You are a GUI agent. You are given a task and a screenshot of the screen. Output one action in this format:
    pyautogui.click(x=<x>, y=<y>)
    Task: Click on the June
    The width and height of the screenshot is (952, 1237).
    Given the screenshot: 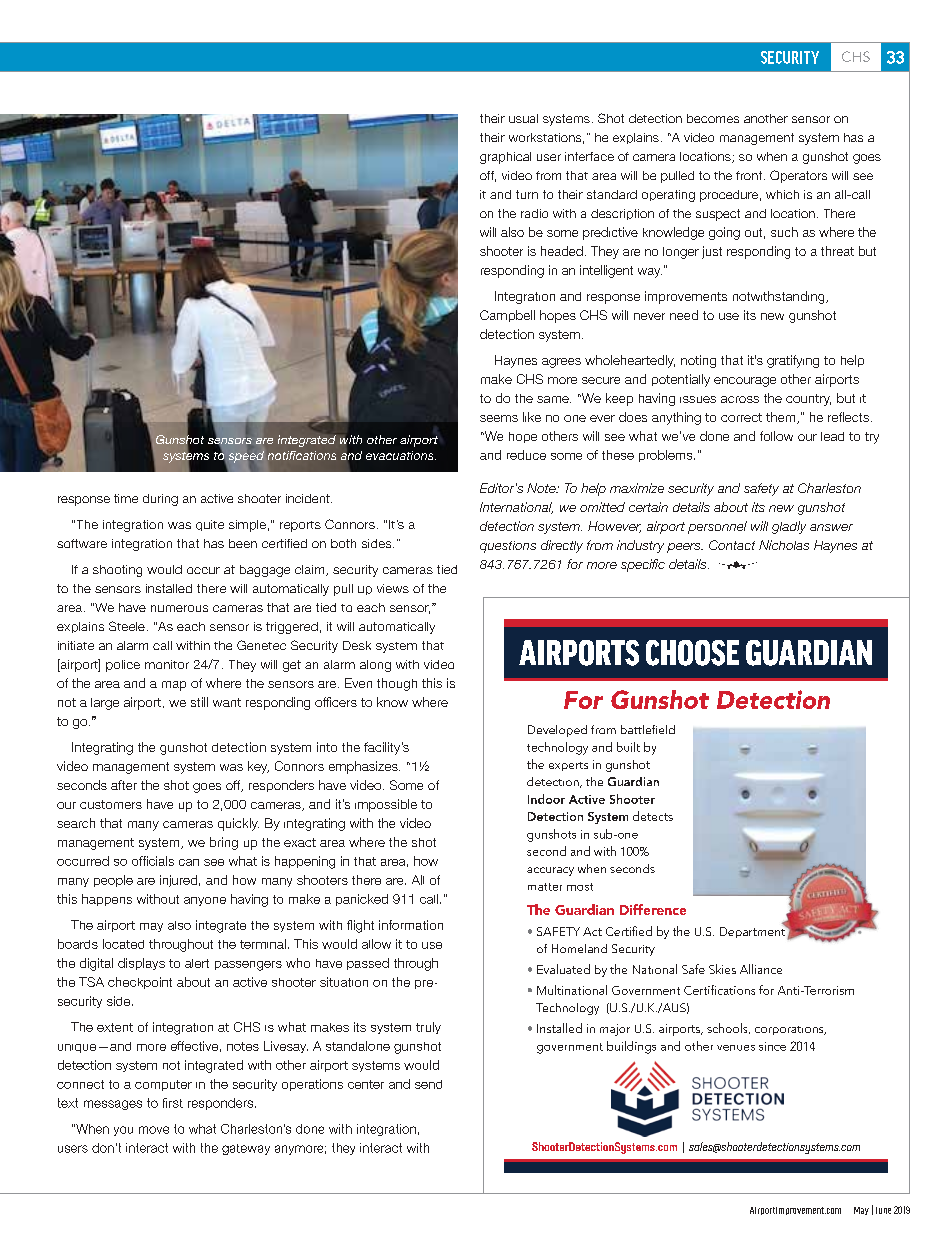 What is the action you would take?
    pyautogui.click(x=883, y=1210)
